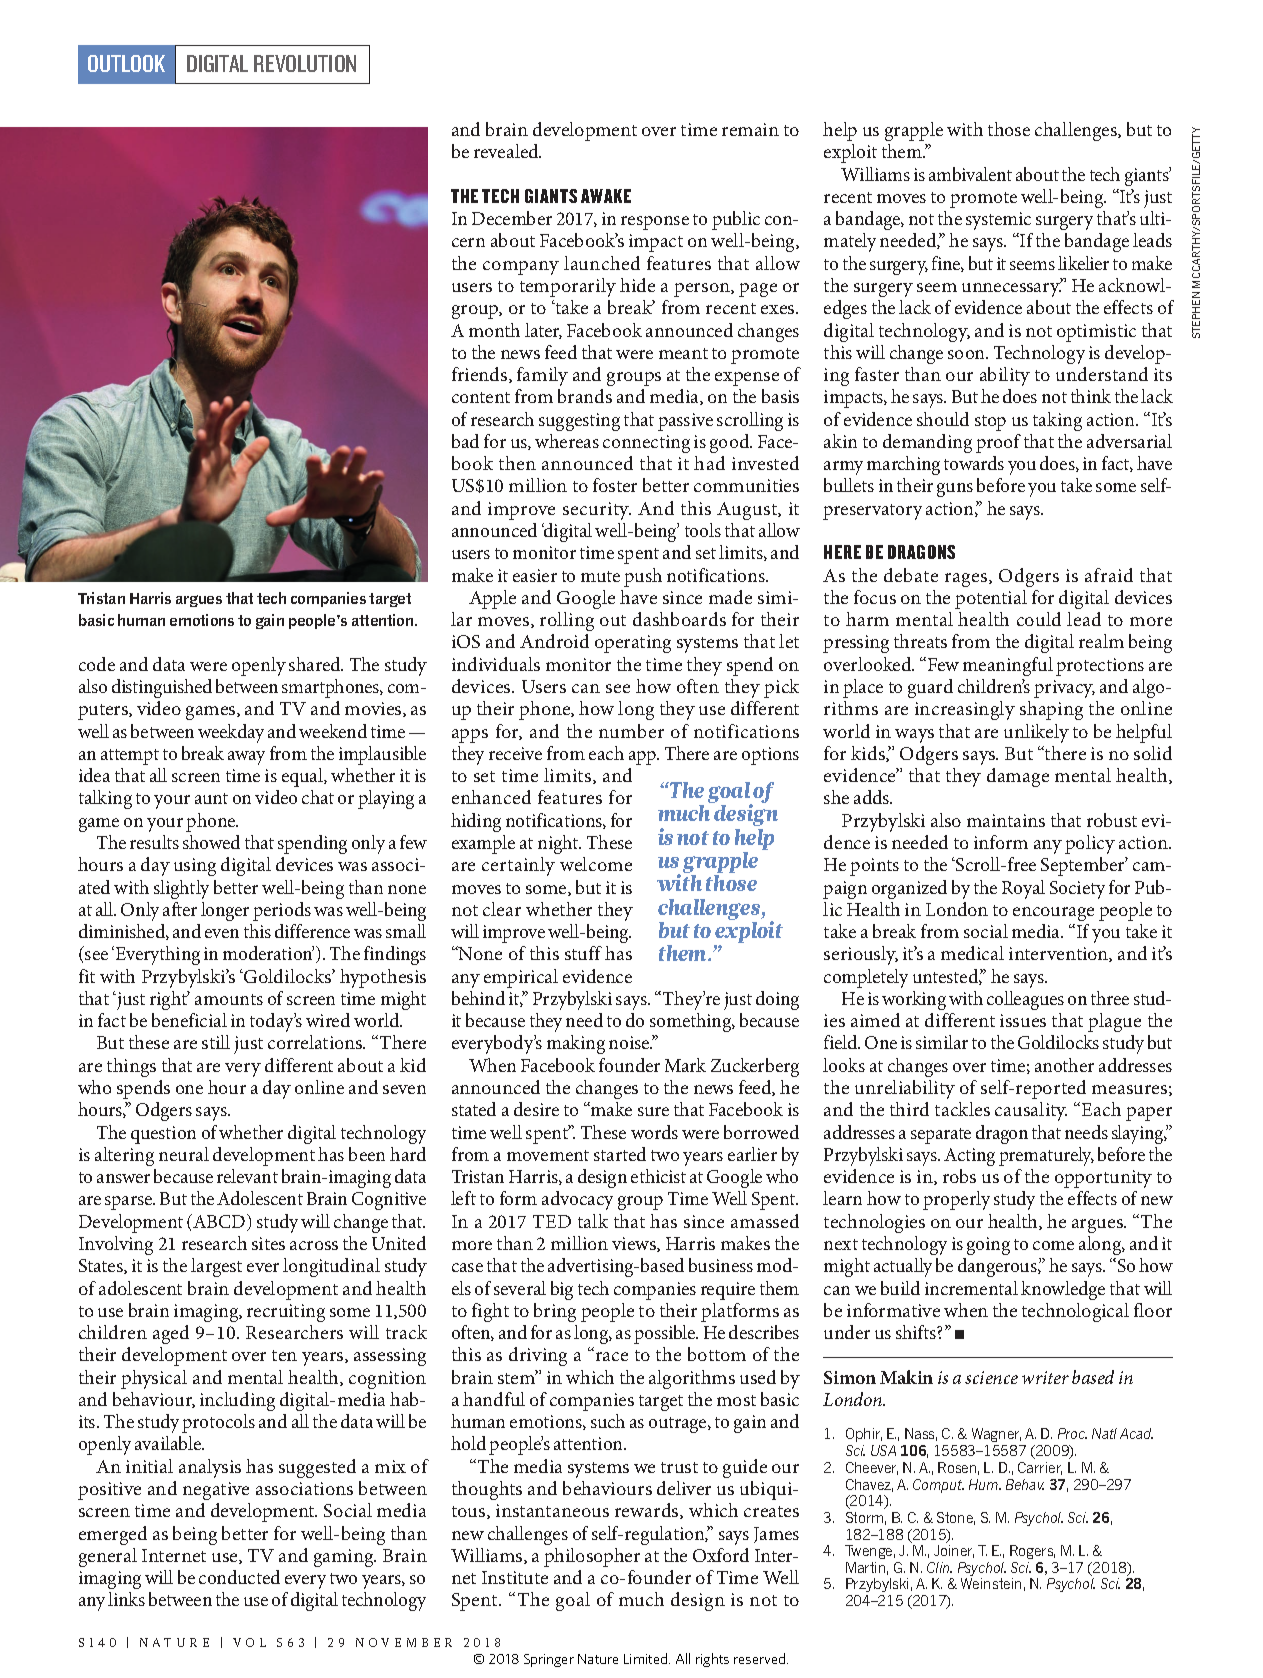 This screenshot has height=1678, width=1263. Describe the element at coordinates (998, 443) in the screenshot. I see `proof` at that location.
